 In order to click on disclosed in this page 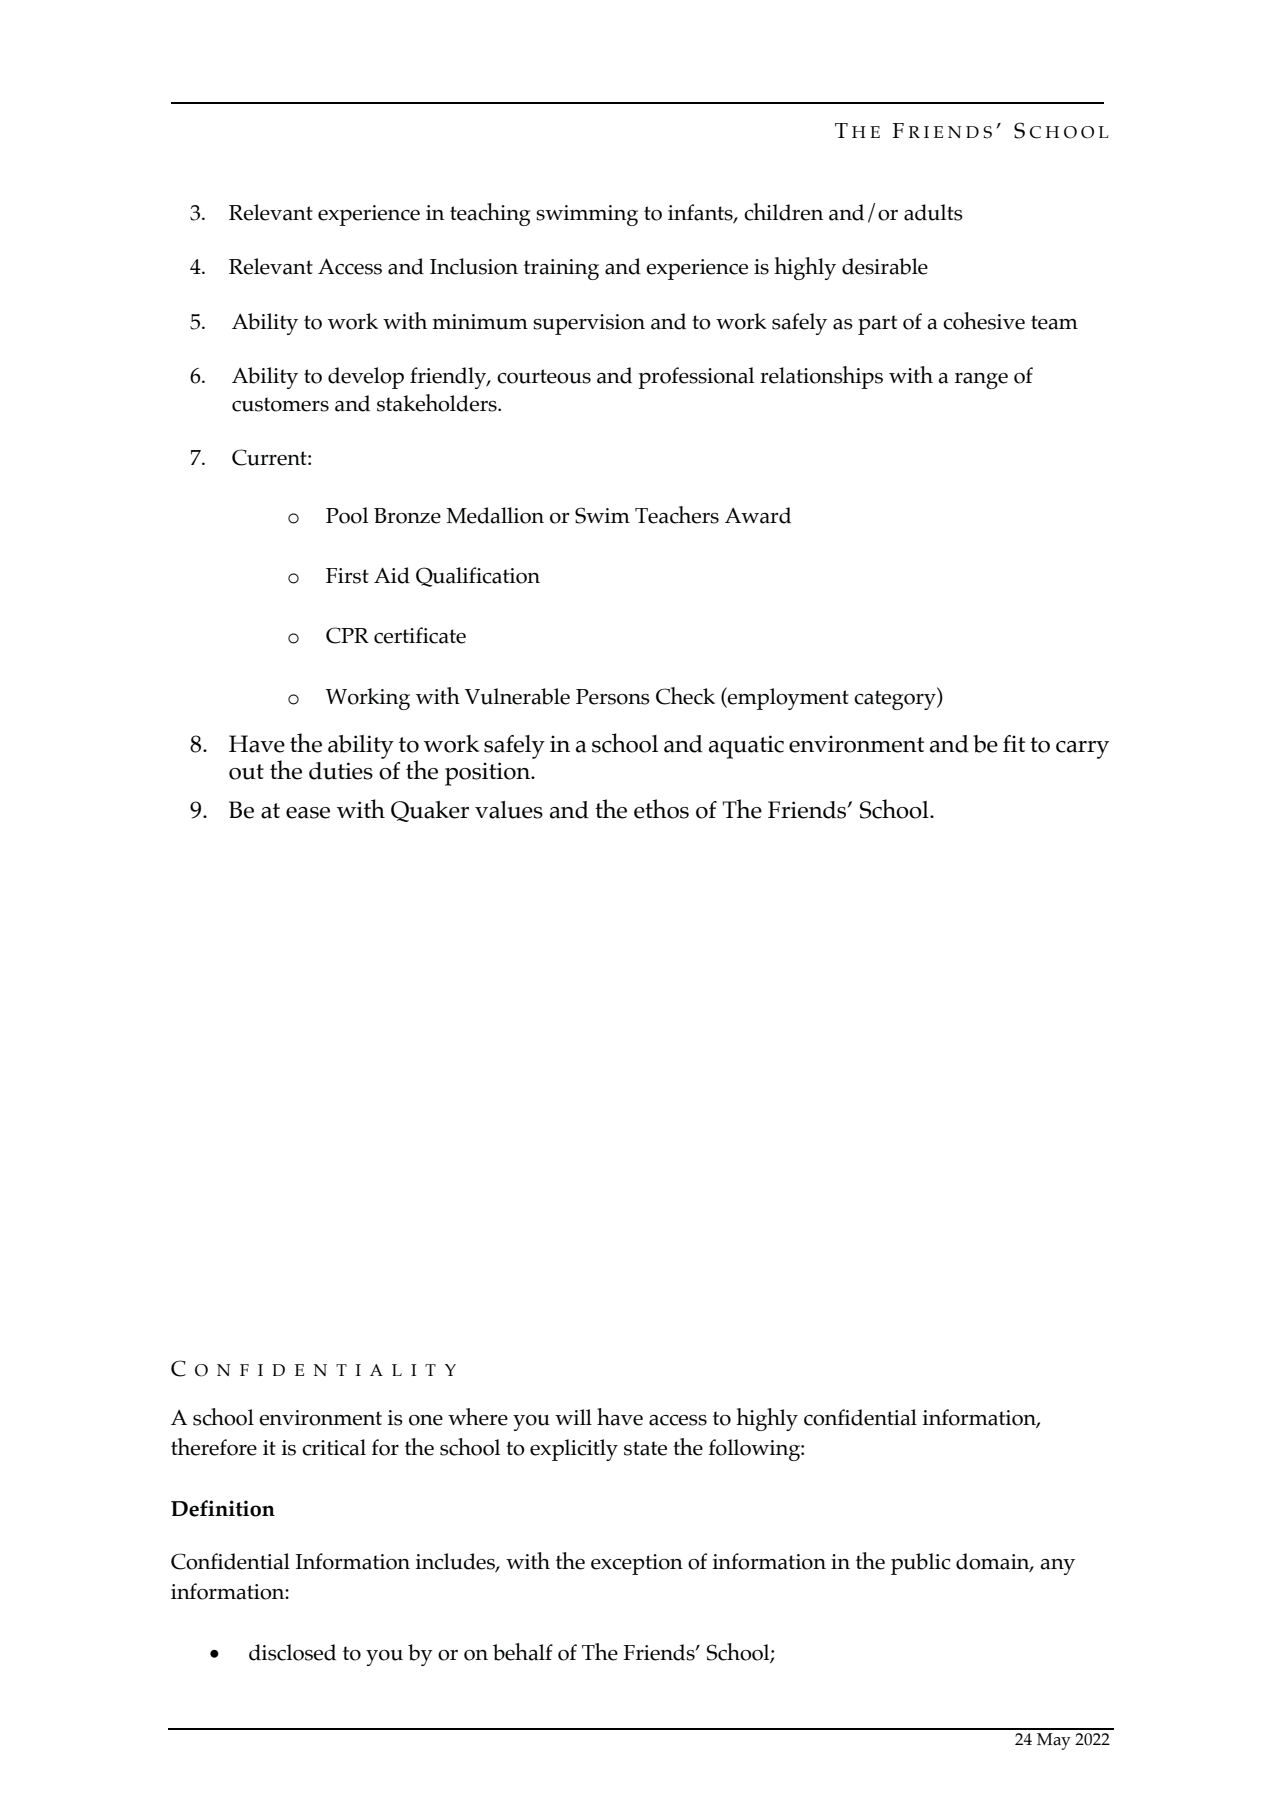, I will do `click(292, 1652)`.
